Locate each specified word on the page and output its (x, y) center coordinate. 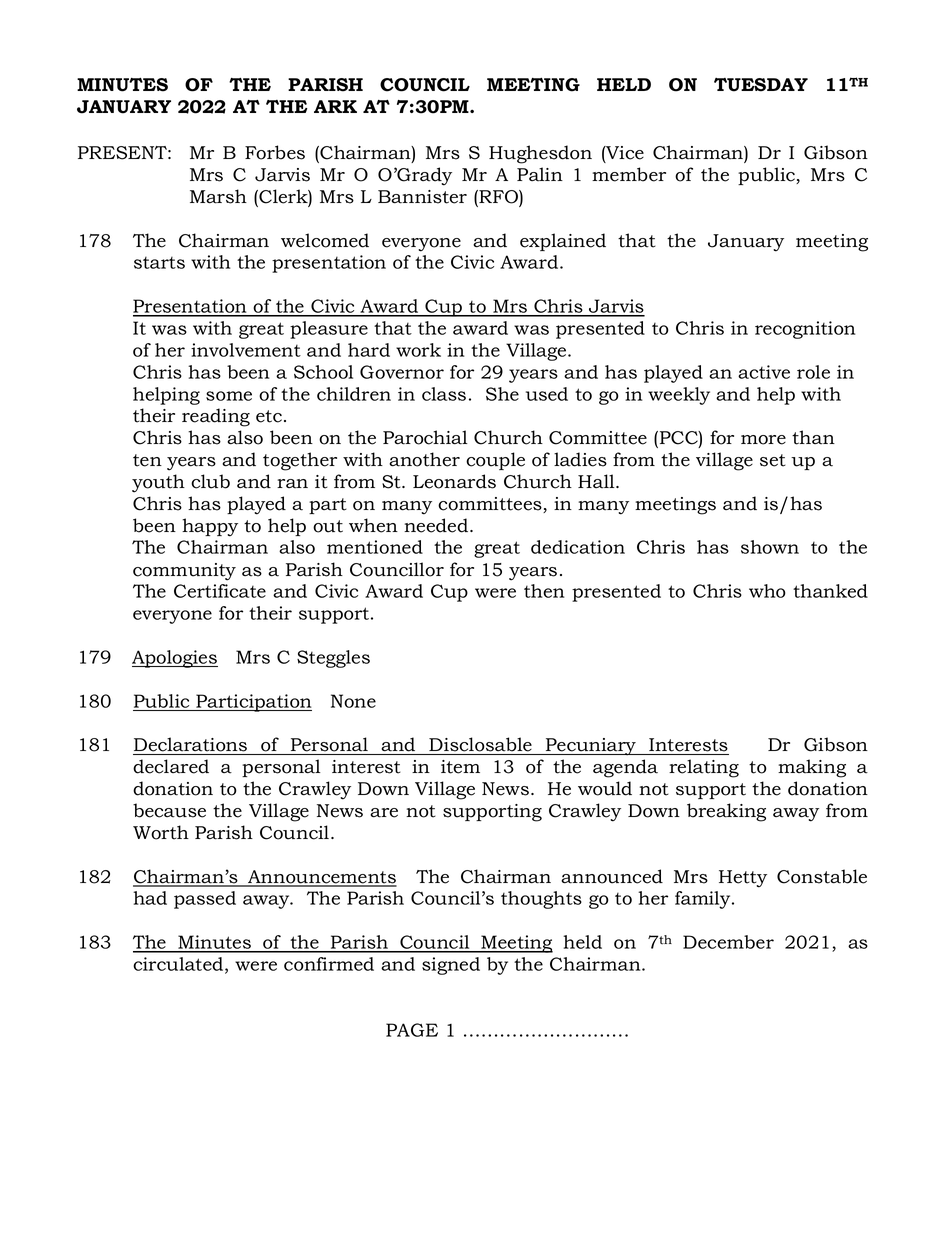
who (767, 591)
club (210, 481)
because (169, 810)
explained (563, 242)
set (773, 460)
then (544, 591)
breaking (726, 812)
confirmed (329, 964)
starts (159, 262)
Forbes (275, 152)
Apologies (175, 659)
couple (495, 461)
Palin (540, 174)
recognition (805, 330)
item (460, 767)
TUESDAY (761, 85)
